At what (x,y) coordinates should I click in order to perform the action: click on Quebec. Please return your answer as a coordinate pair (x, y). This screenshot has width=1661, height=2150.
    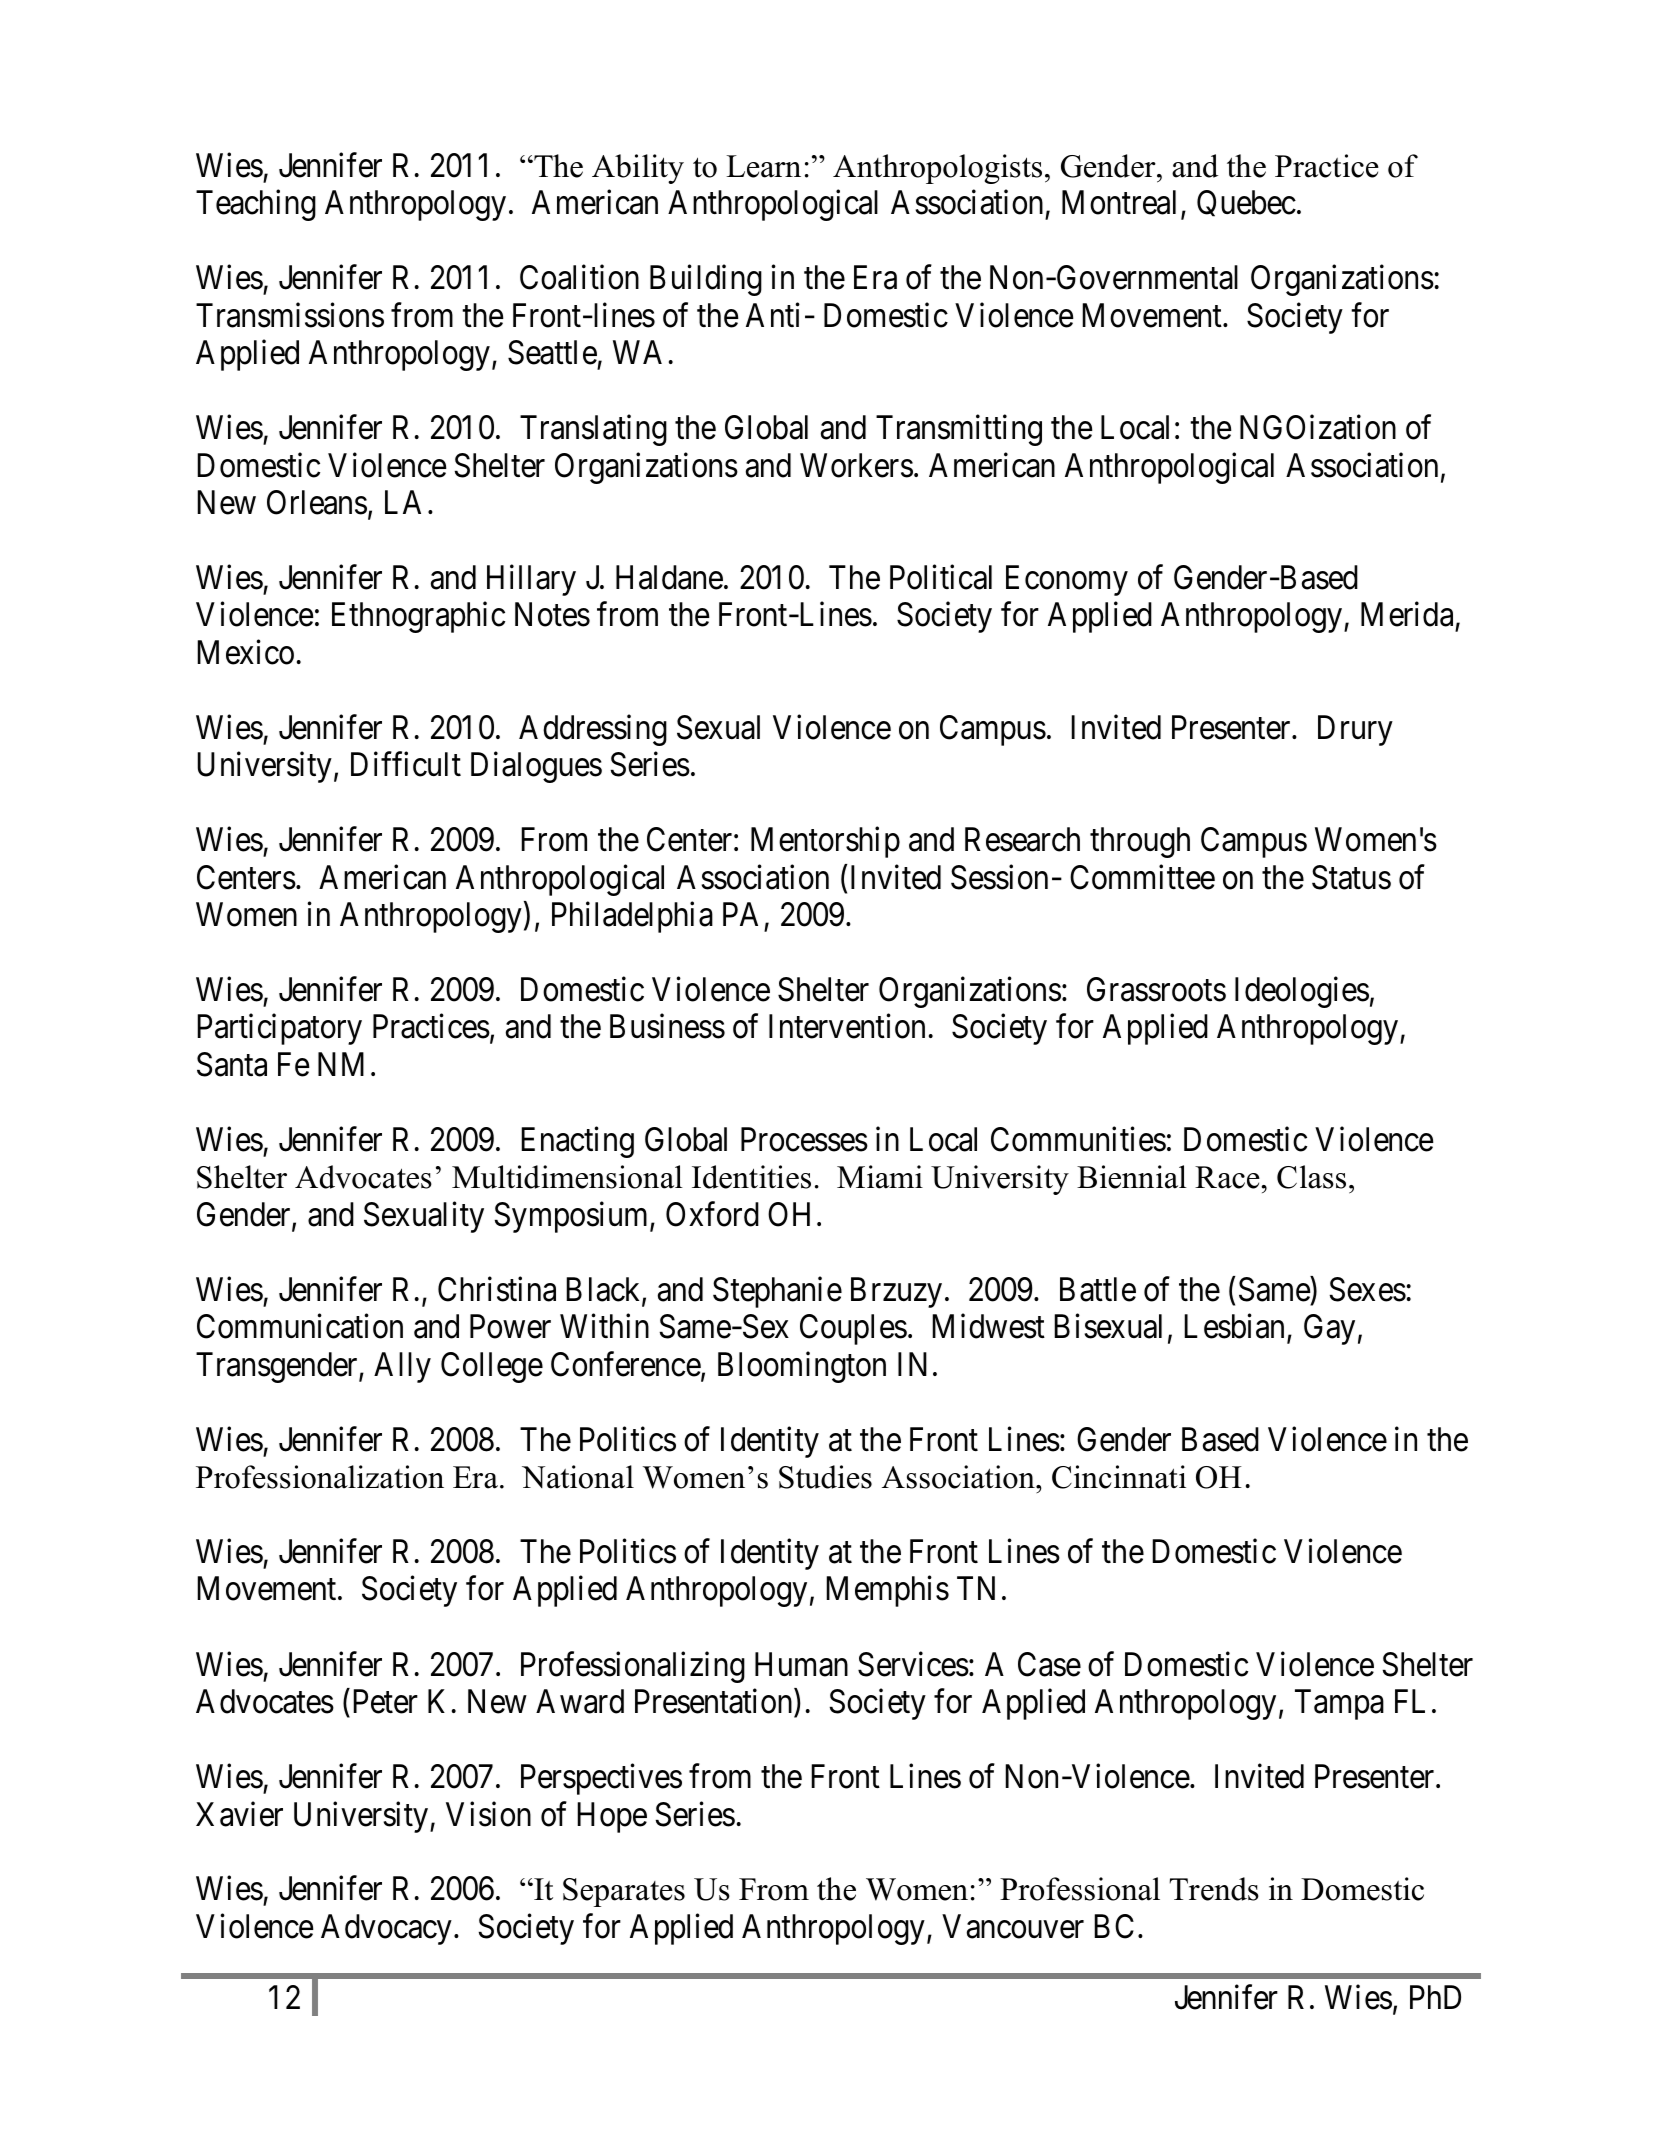
    Looking at the image, I should click on (1246, 203).
